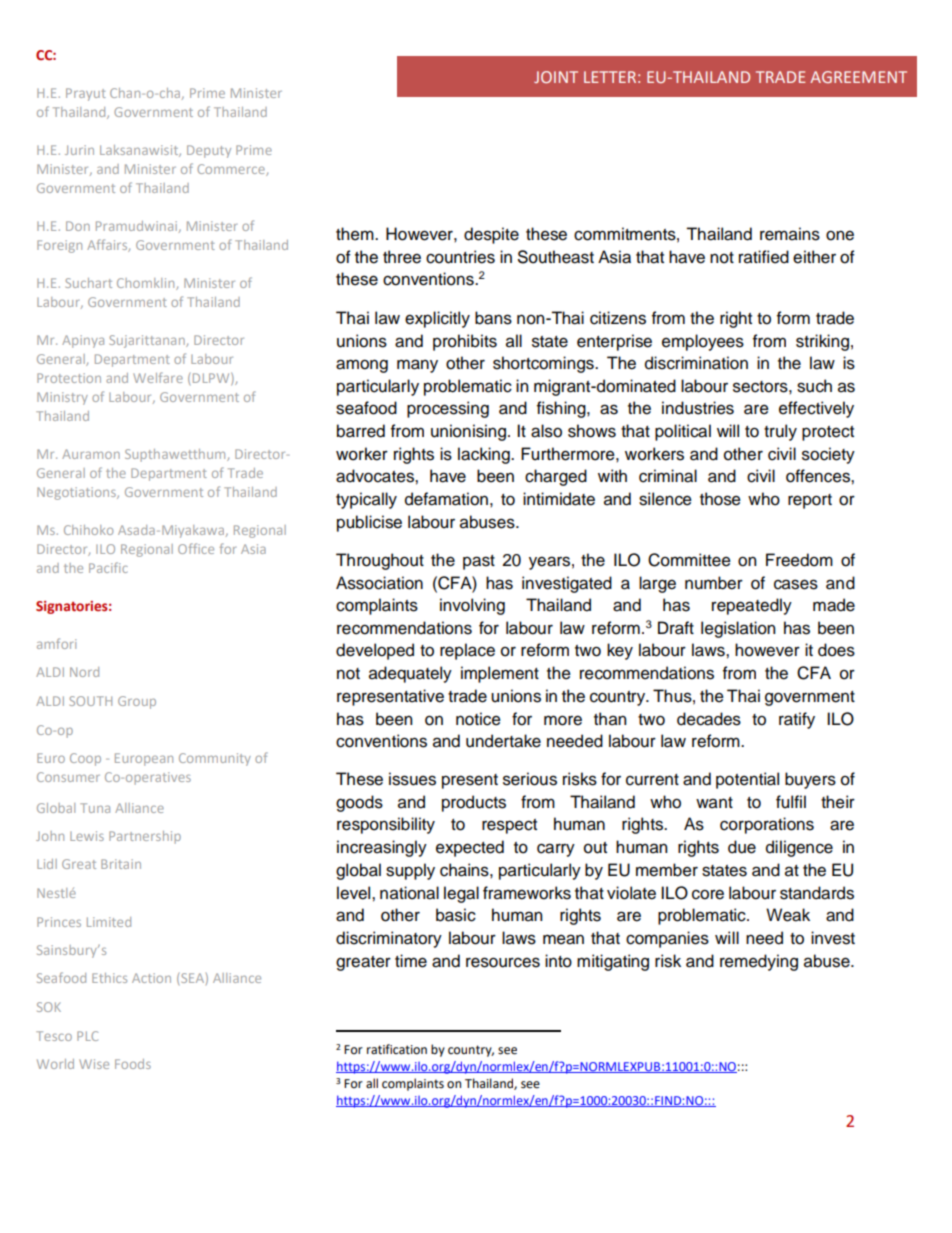  What do you see at coordinates (858, 77) in the screenshot?
I see `AGREEMENT` at bounding box center [858, 77].
